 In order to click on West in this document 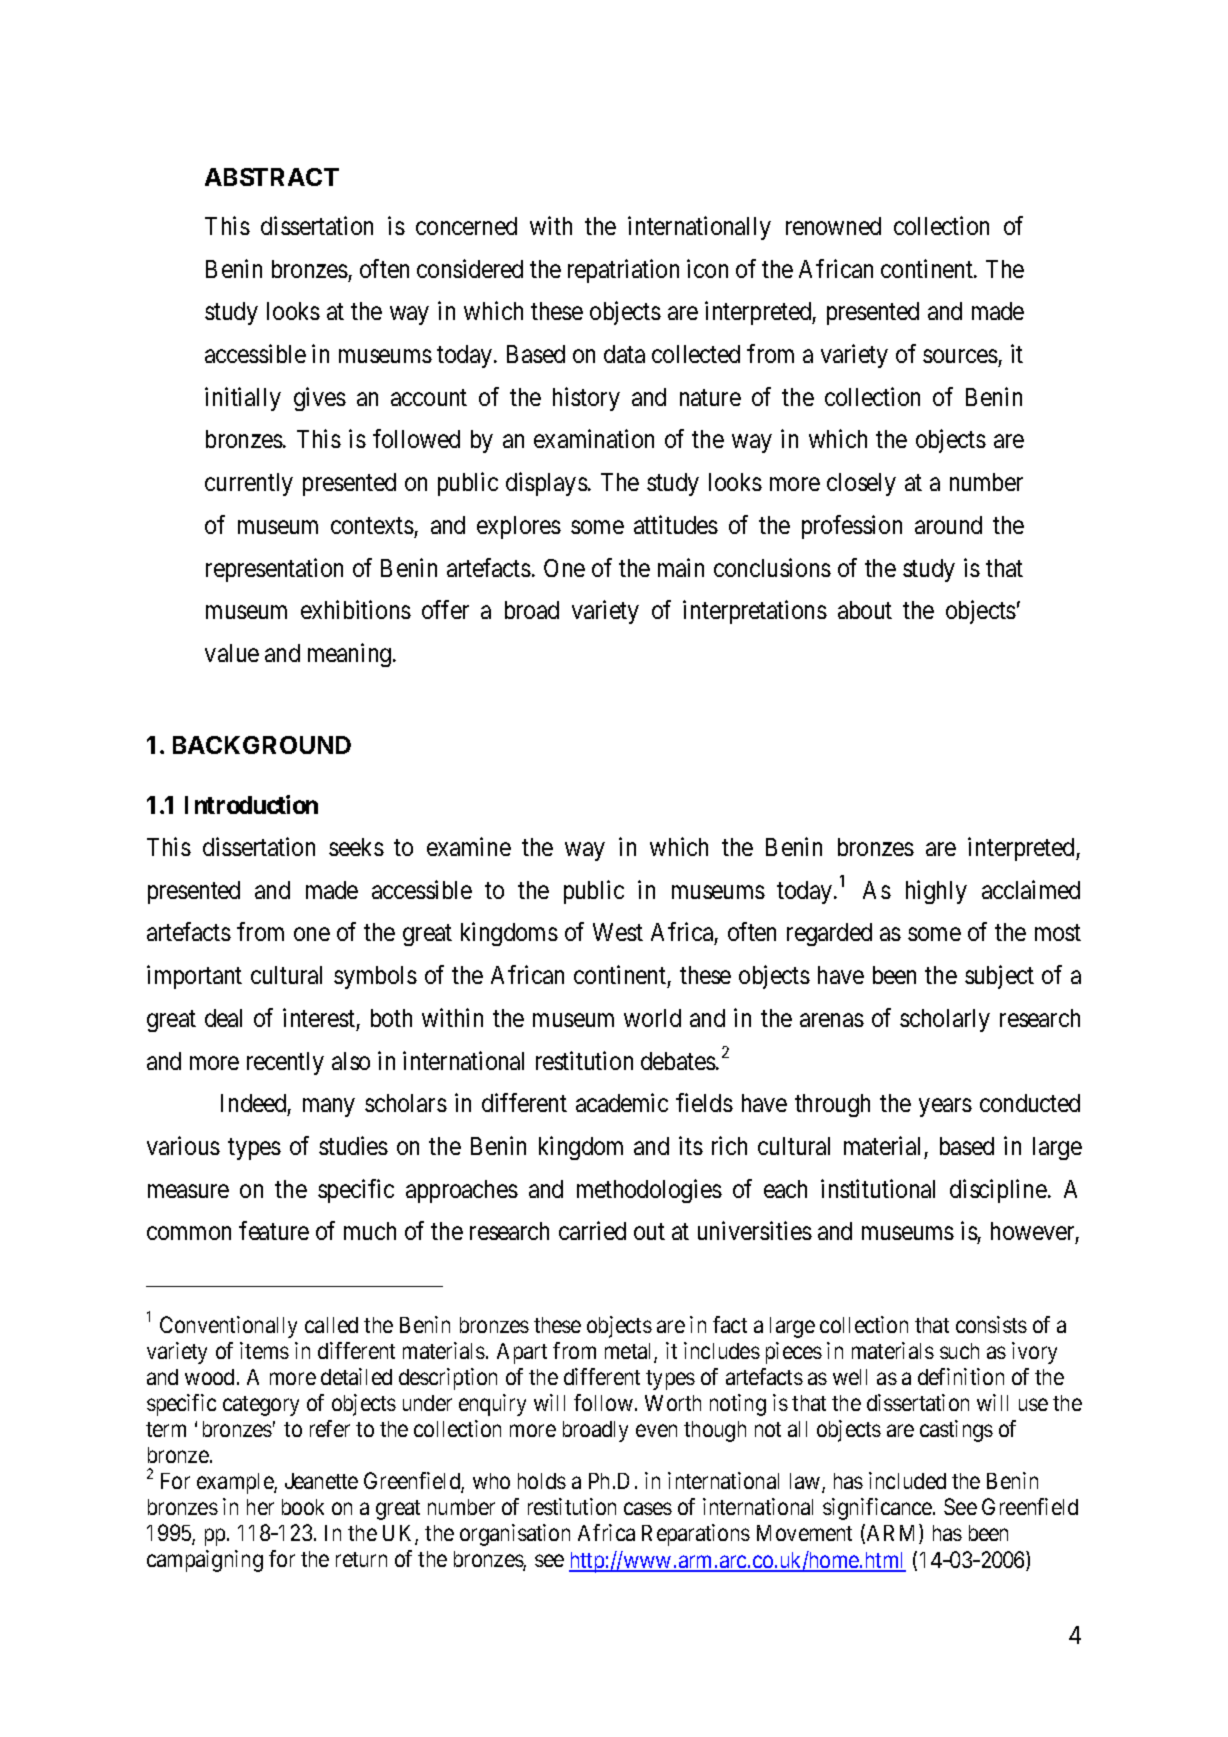, I will do `click(618, 932)`.
